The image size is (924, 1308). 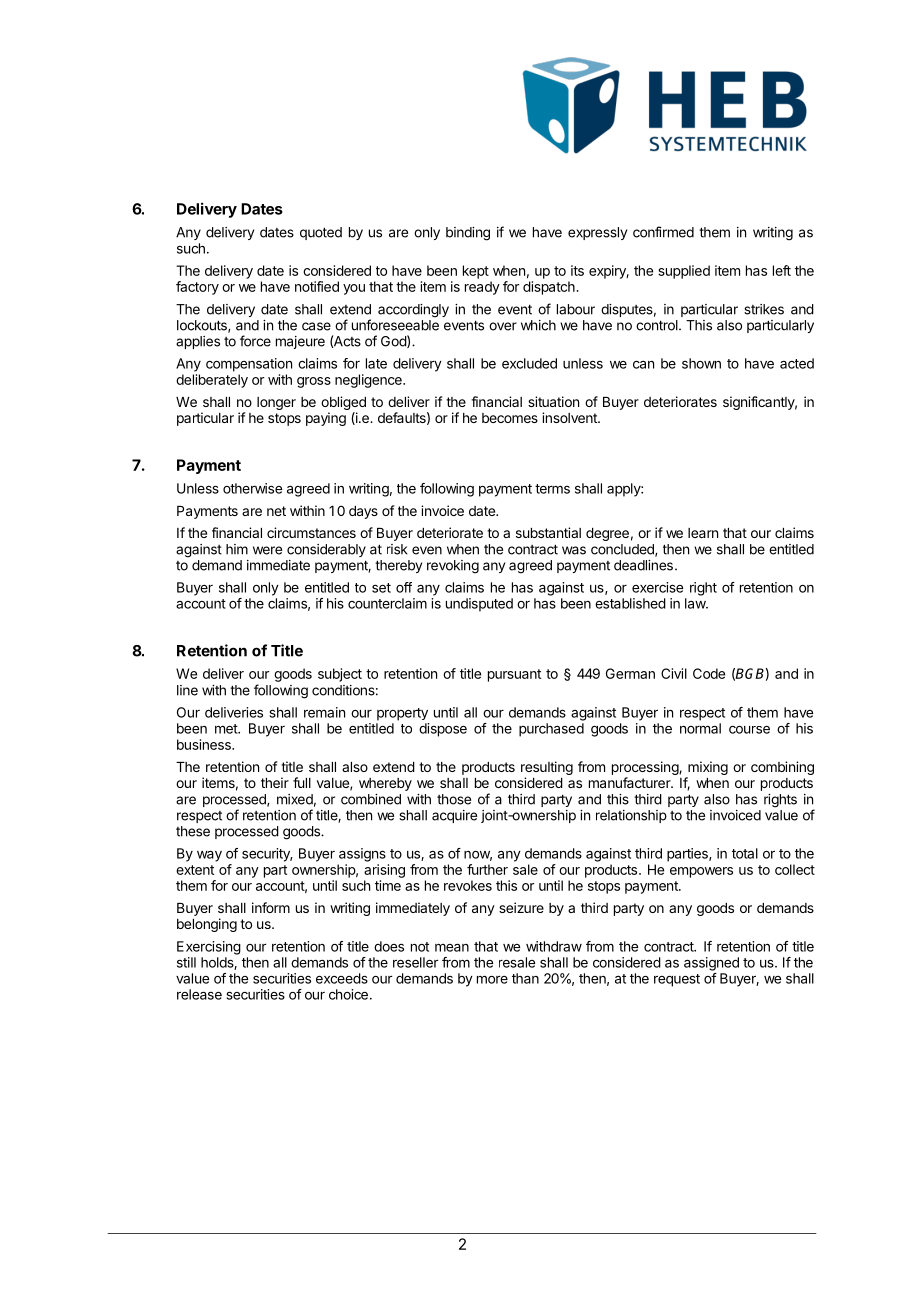 What do you see at coordinates (321, 233) in the page?
I see `quoted` at bounding box center [321, 233].
